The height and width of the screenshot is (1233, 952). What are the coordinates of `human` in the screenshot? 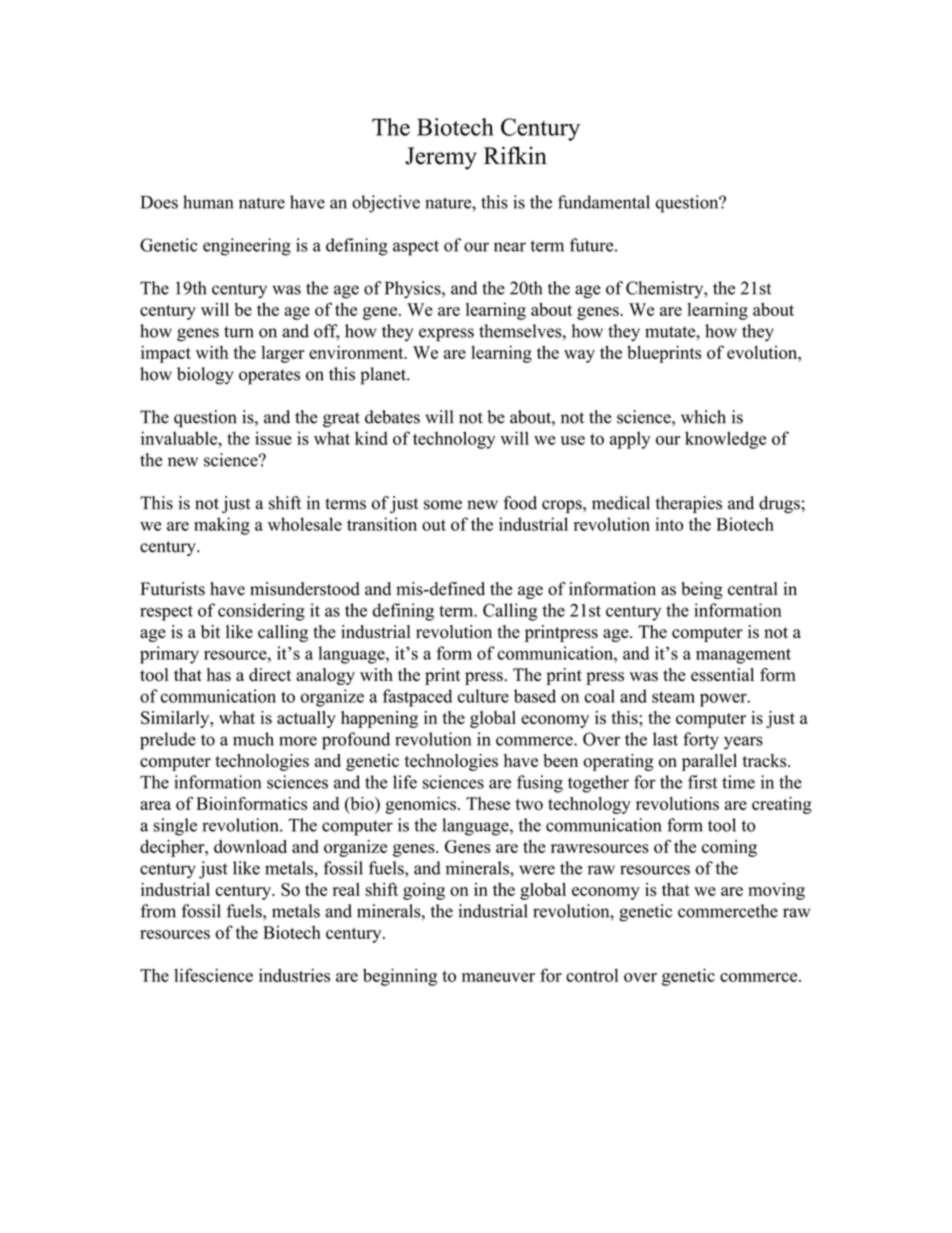 It's located at (208, 202).
